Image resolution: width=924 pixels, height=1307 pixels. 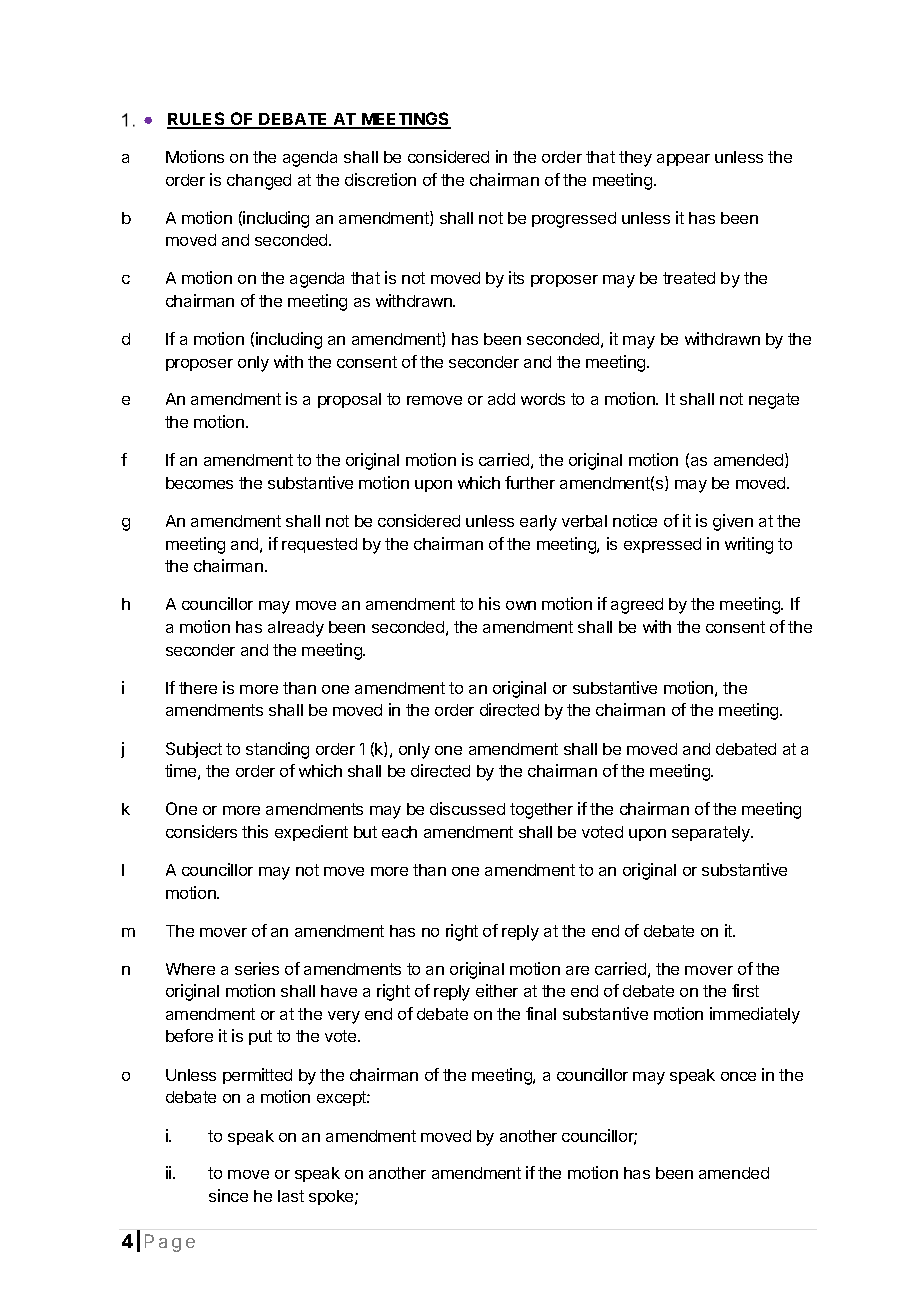 I want to click on changed, so click(x=259, y=182).
